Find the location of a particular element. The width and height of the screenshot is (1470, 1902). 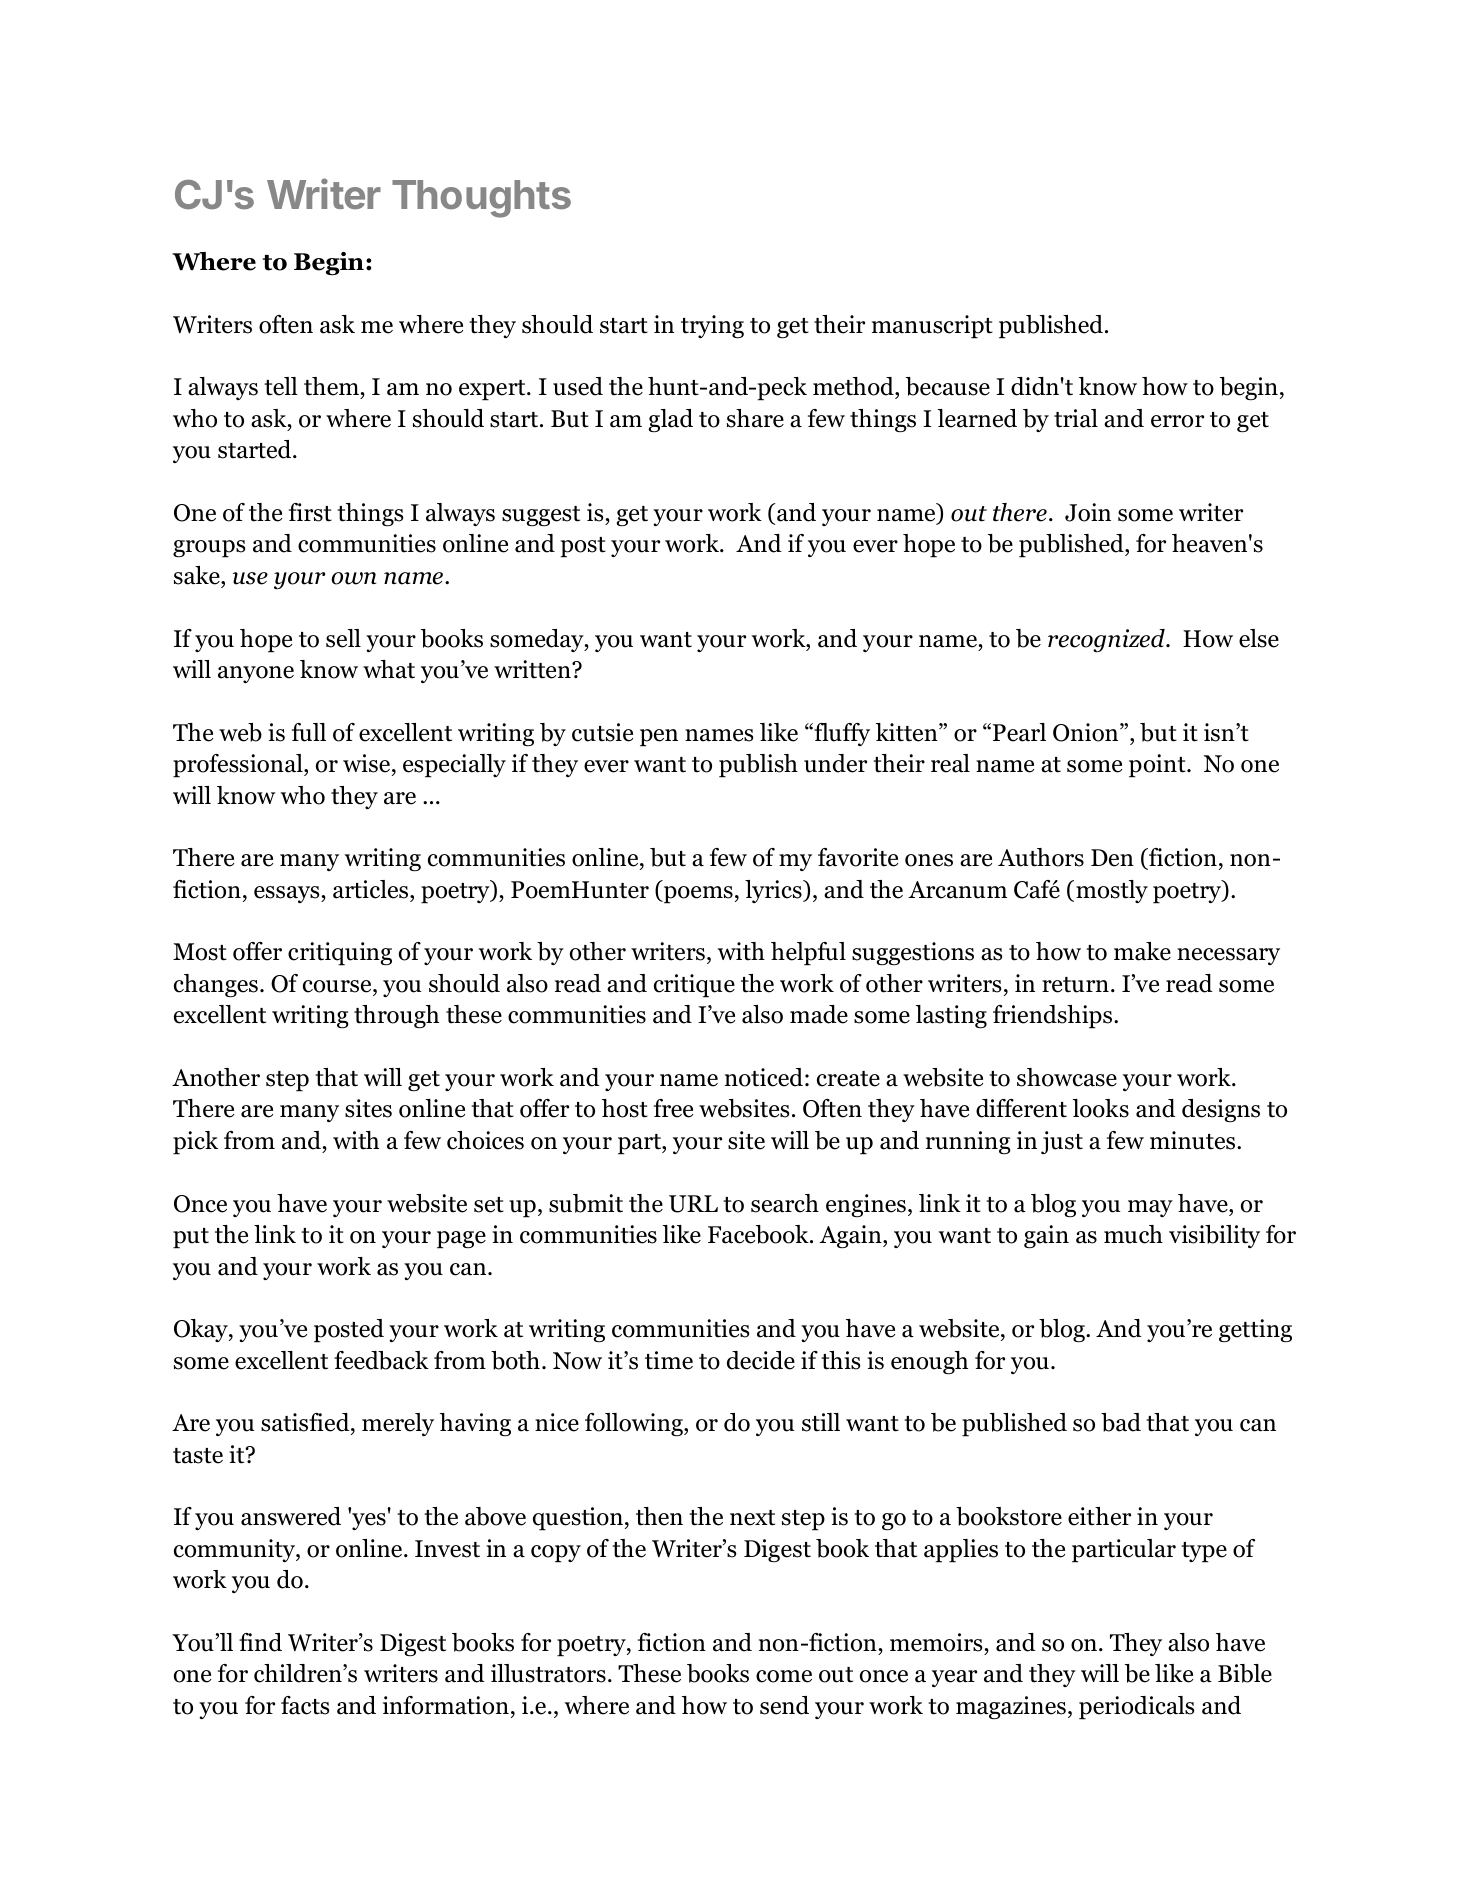

critiquing is located at coordinates (340, 954).
